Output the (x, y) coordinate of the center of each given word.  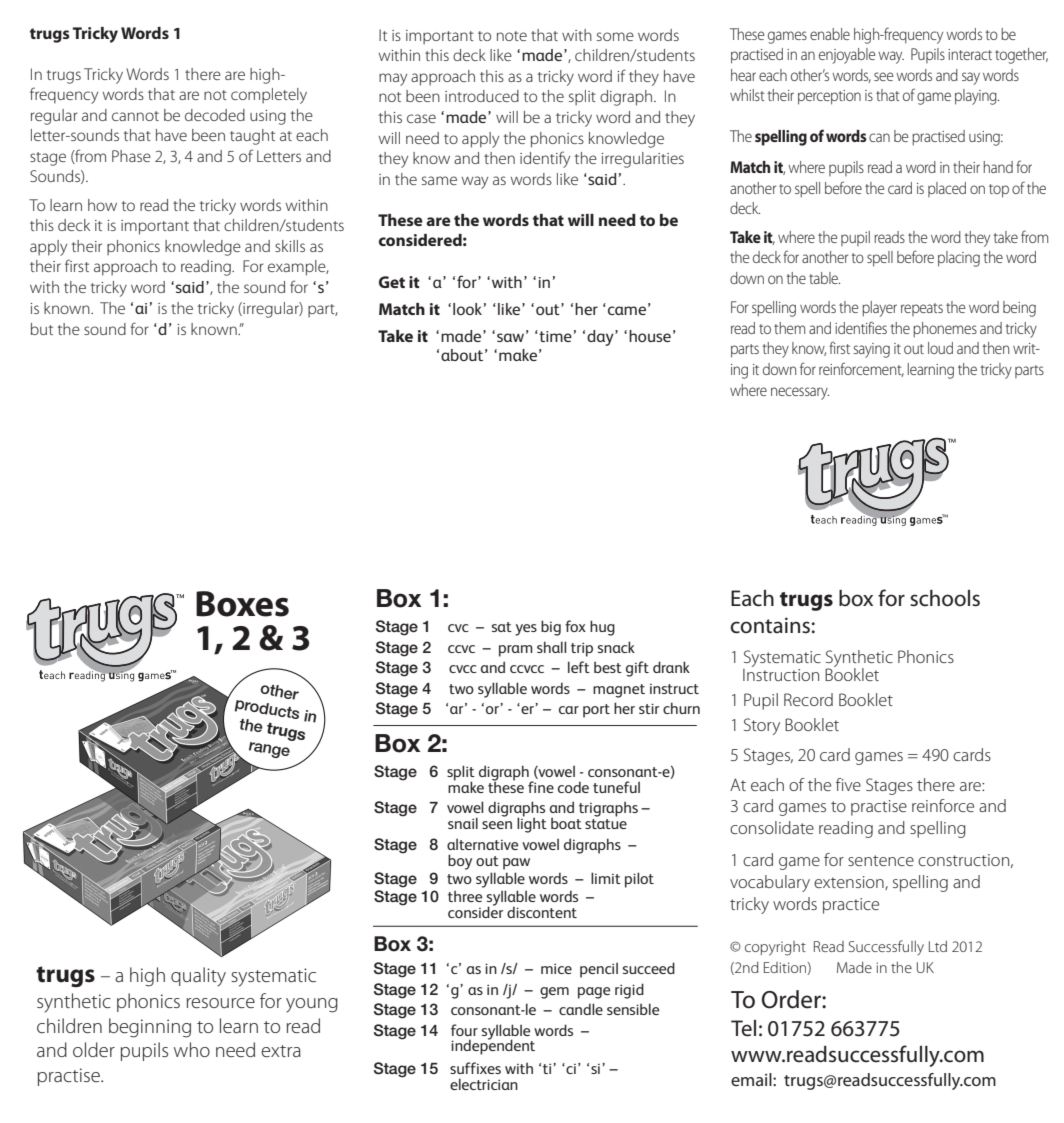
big (551, 628)
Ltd (938, 946)
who (192, 1049)
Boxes (242, 604)
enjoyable (847, 56)
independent (493, 1046)
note (512, 36)
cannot (135, 116)
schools (945, 598)
